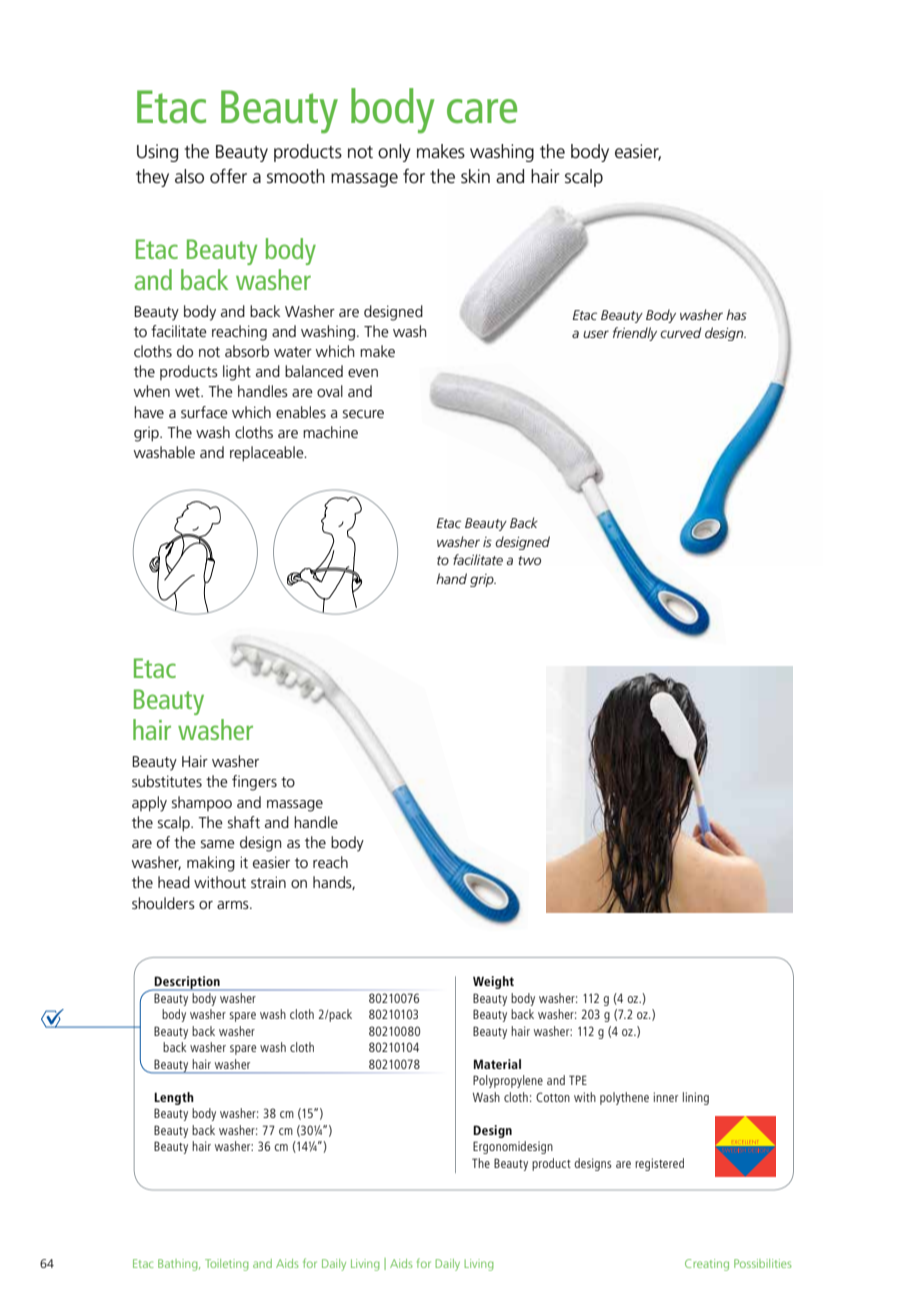 Image resolution: width=924 pixels, height=1308 pixels. What do you see at coordinates (529, 560) in the image?
I see `two` at bounding box center [529, 560].
